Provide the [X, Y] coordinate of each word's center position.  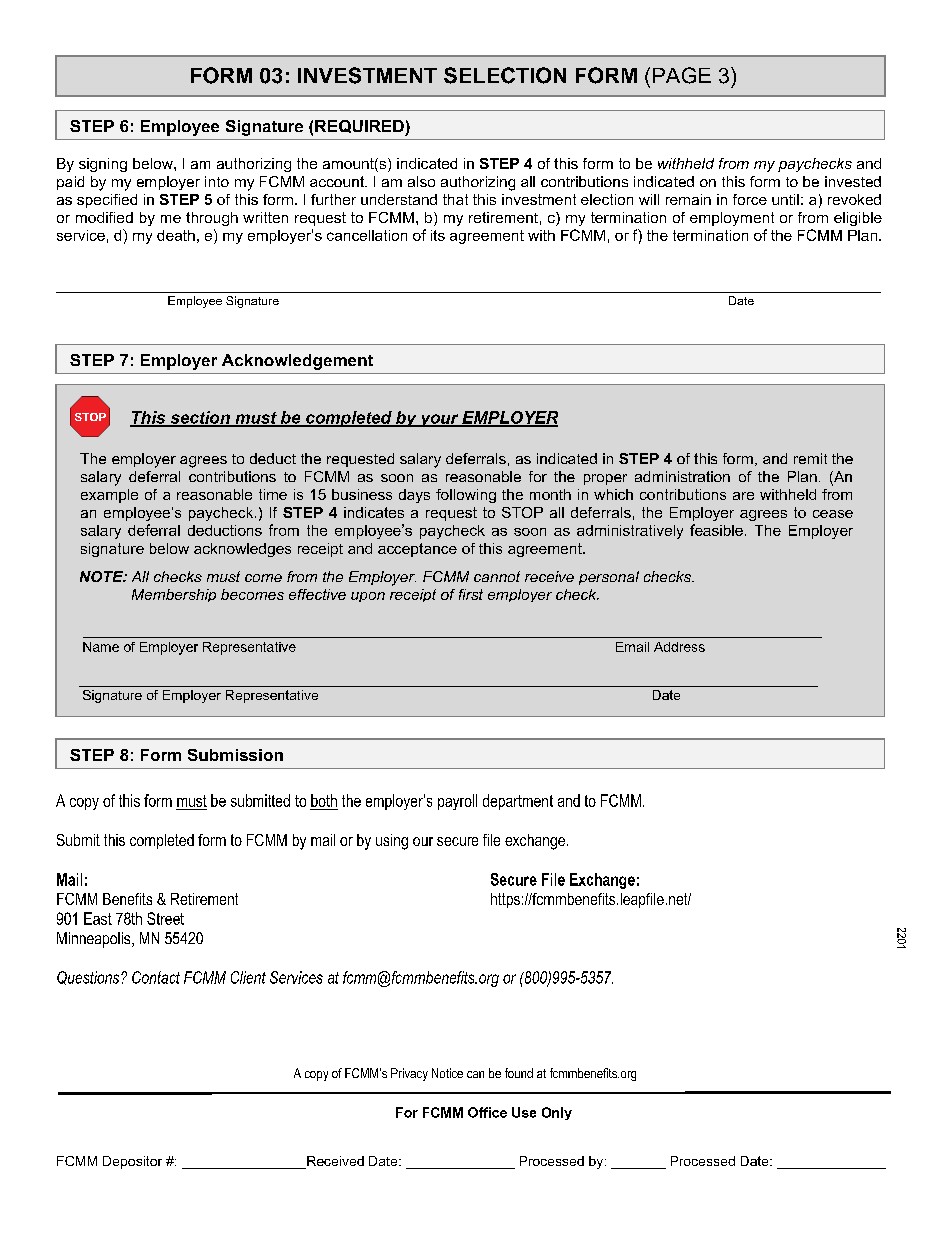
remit [810, 458]
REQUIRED [360, 128]
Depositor [132, 1162]
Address [679, 647]
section [200, 418]
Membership [174, 595]
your [439, 420]
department [518, 802]
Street [165, 918]
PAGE [682, 75]
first [471, 594]
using [392, 842]
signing [103, 165]
